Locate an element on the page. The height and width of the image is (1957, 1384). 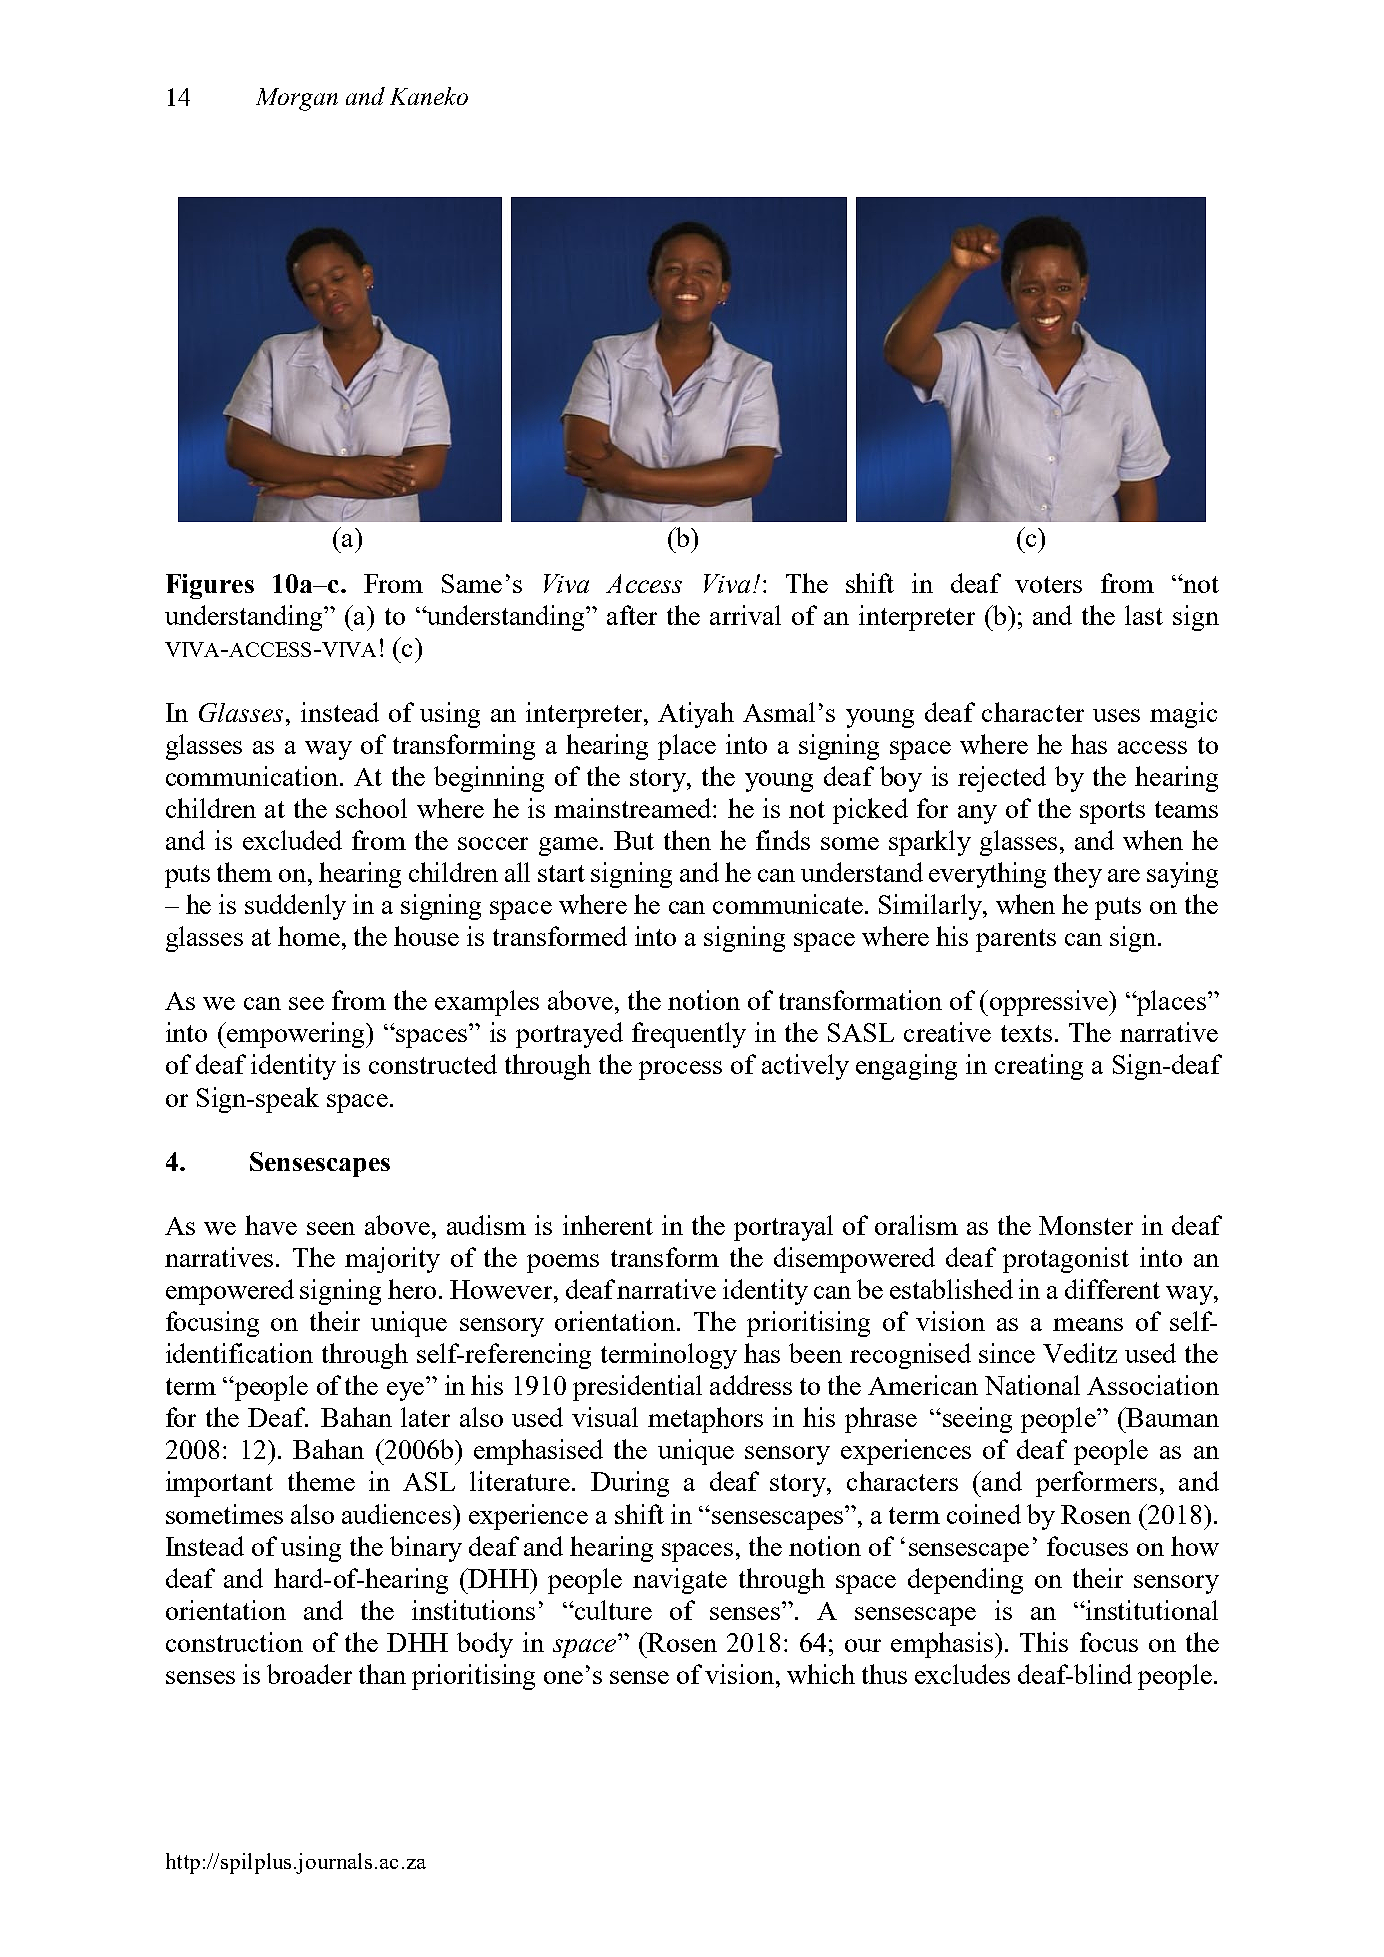
voters is located at coordinates (1048, 584).
